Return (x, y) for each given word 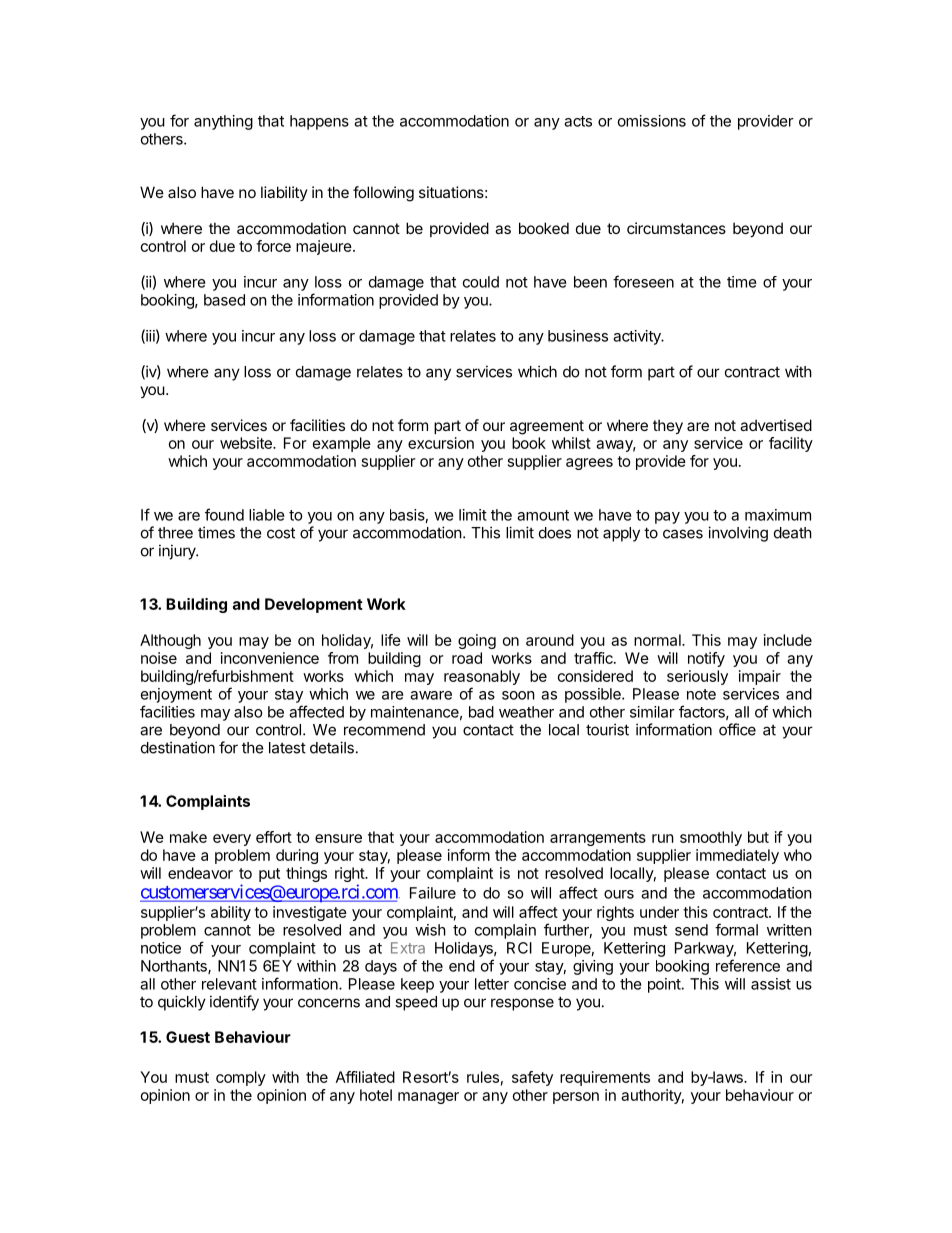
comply (241, 1078)
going (477, 641)
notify (706, 659)
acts (578, 121)
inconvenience (270, 658)
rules (483, 1077)
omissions (652, 121)
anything (223, 122)
